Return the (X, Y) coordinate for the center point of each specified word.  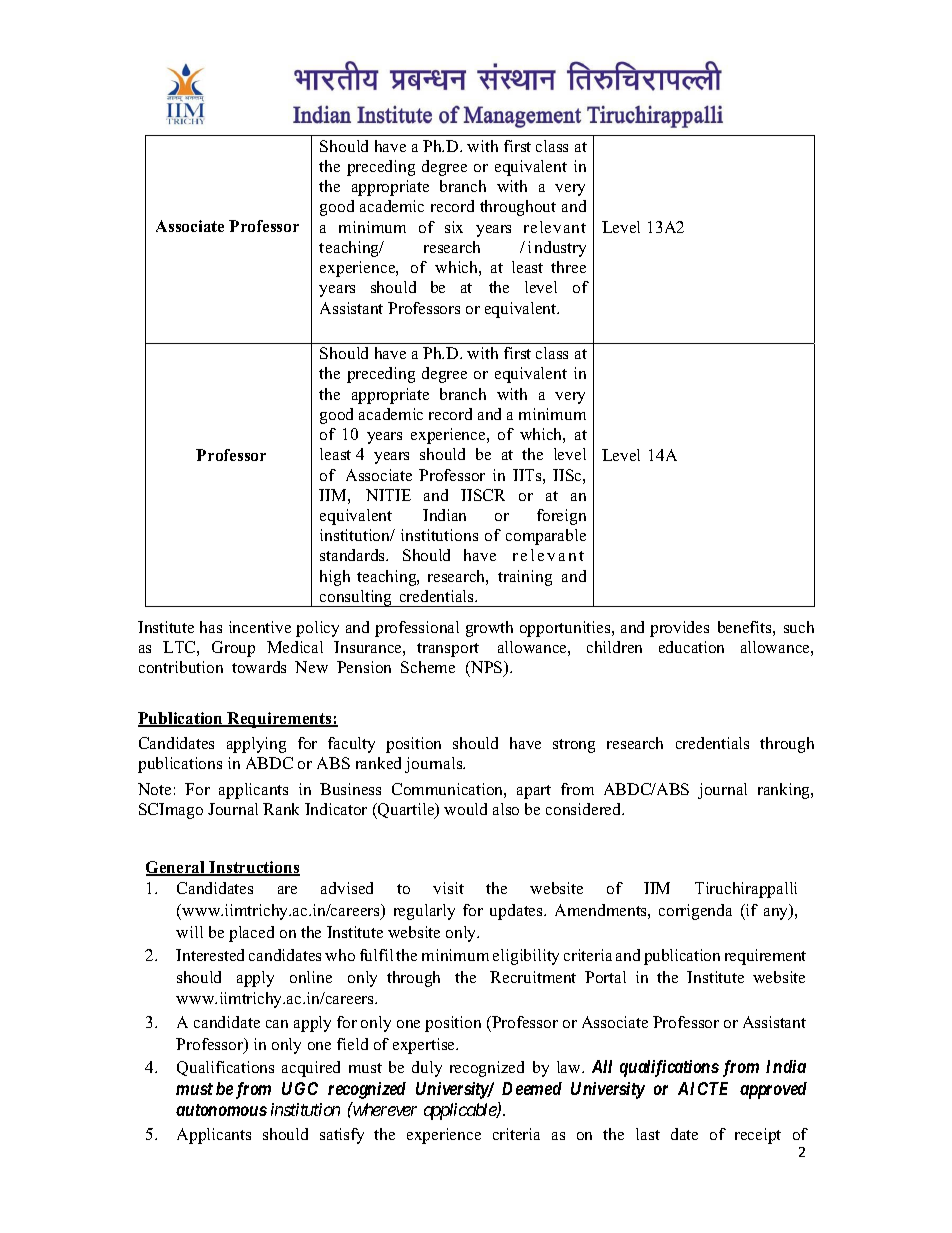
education (691, 647)
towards (259, 667)
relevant (555, 227)
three (568, 267)
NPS (487, 669)
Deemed (532, 1088)
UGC (300, 1088)
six (454, 227)
